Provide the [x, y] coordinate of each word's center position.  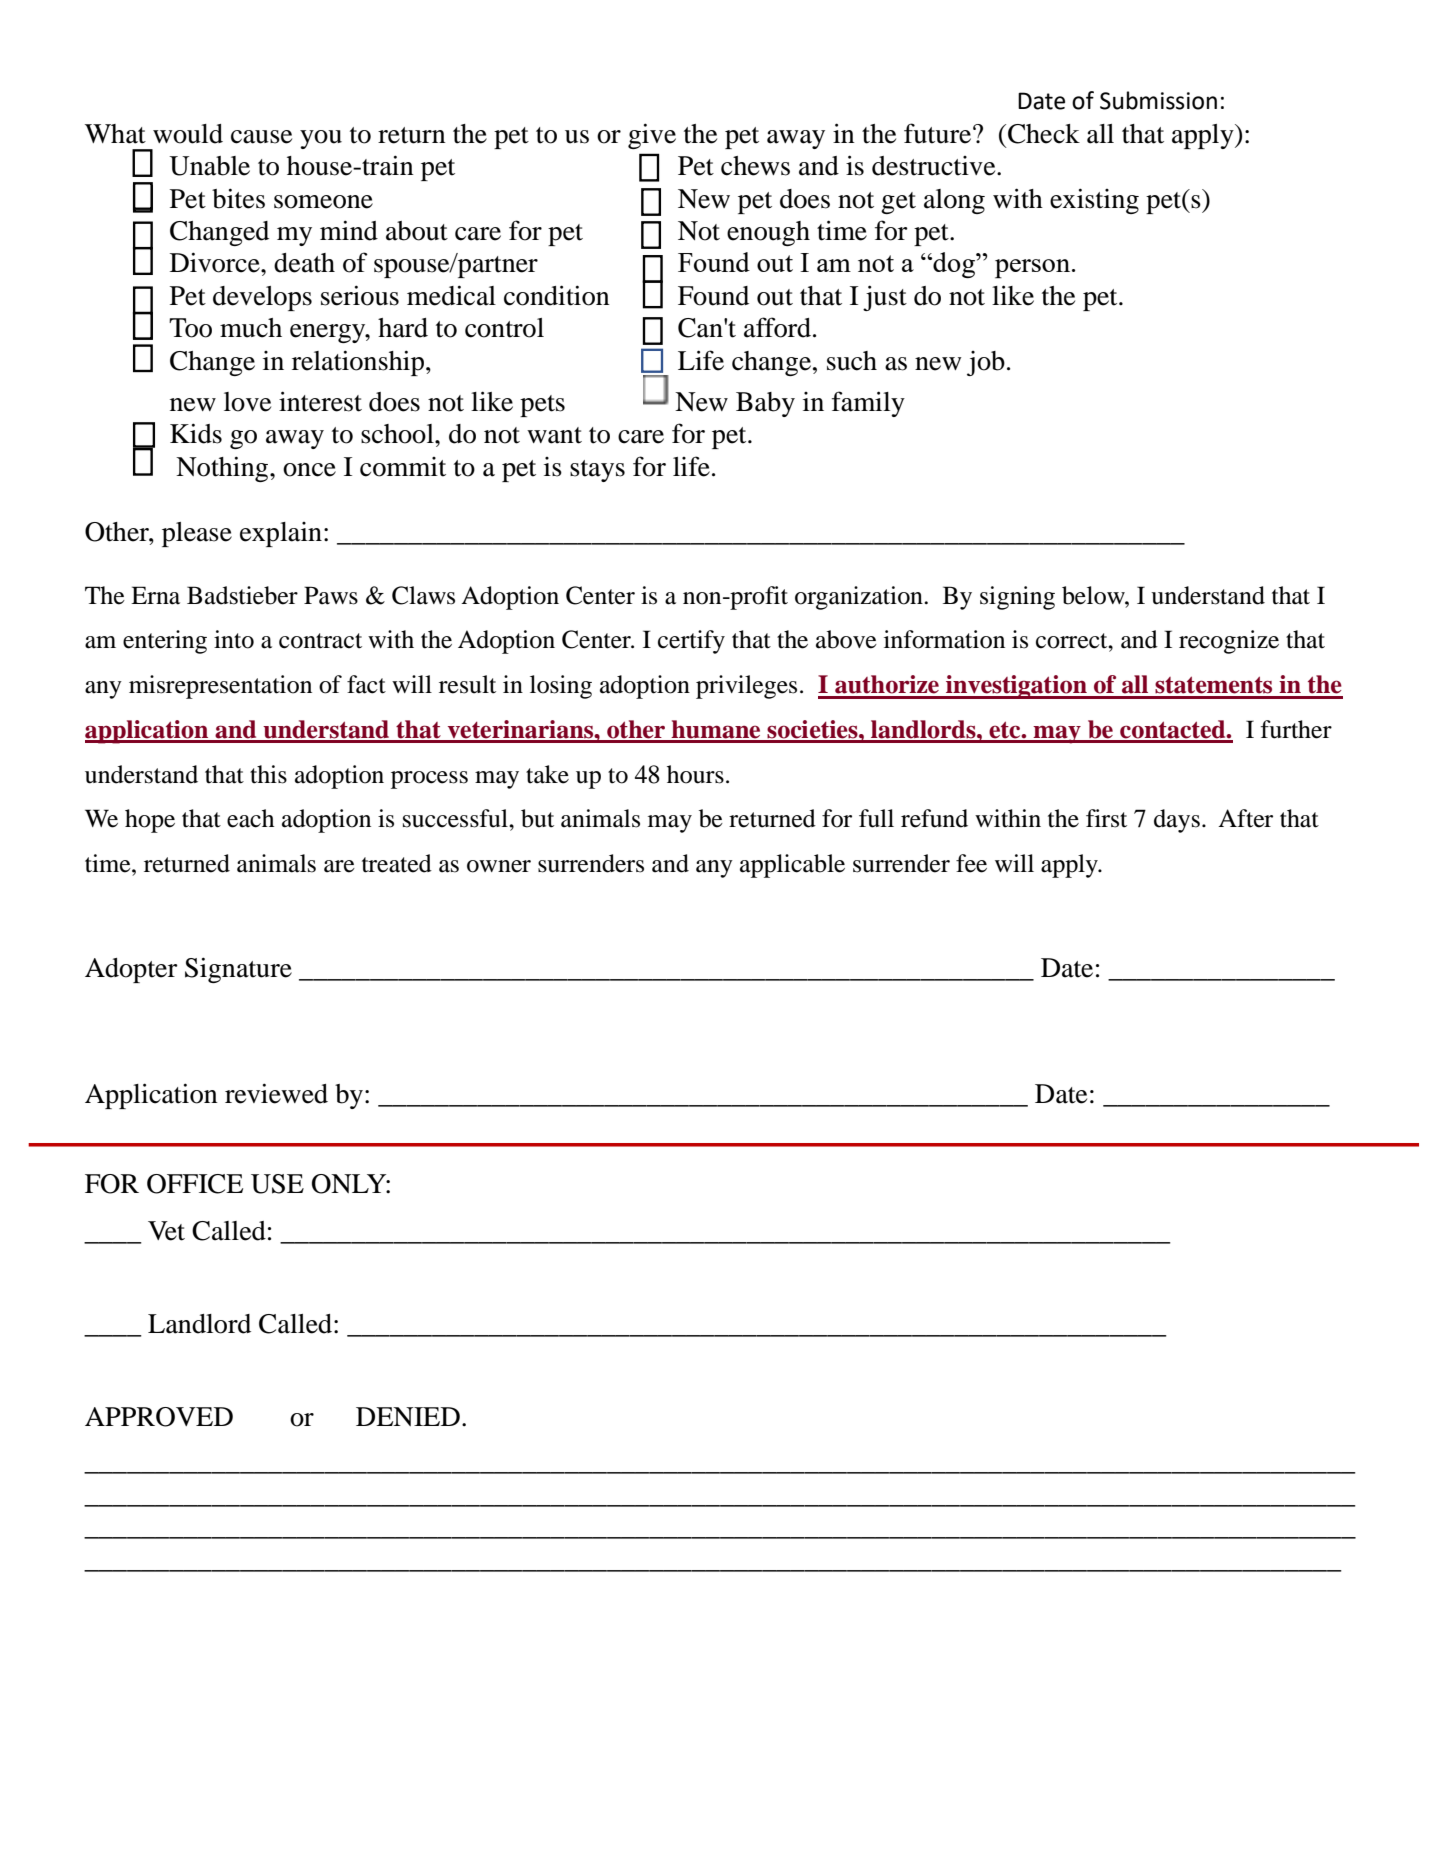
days [1177, 821]
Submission [1158, 100]
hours [695, 774]
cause [261, 137]
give [652, 136]
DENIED [408, 1416]
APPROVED [159, 1417]
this [268, 774]
